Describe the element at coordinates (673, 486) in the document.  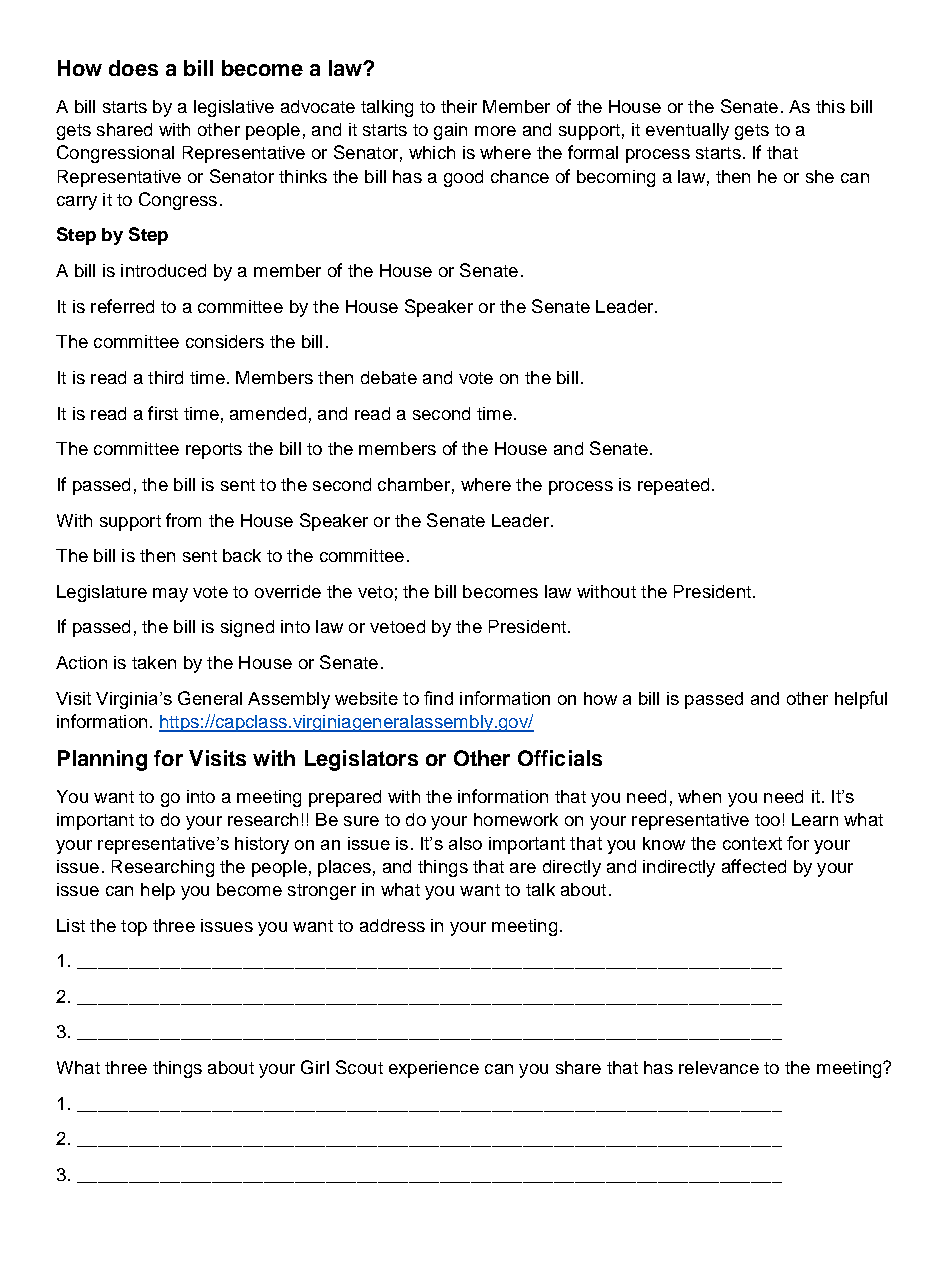
I see `repeated` at that location.
